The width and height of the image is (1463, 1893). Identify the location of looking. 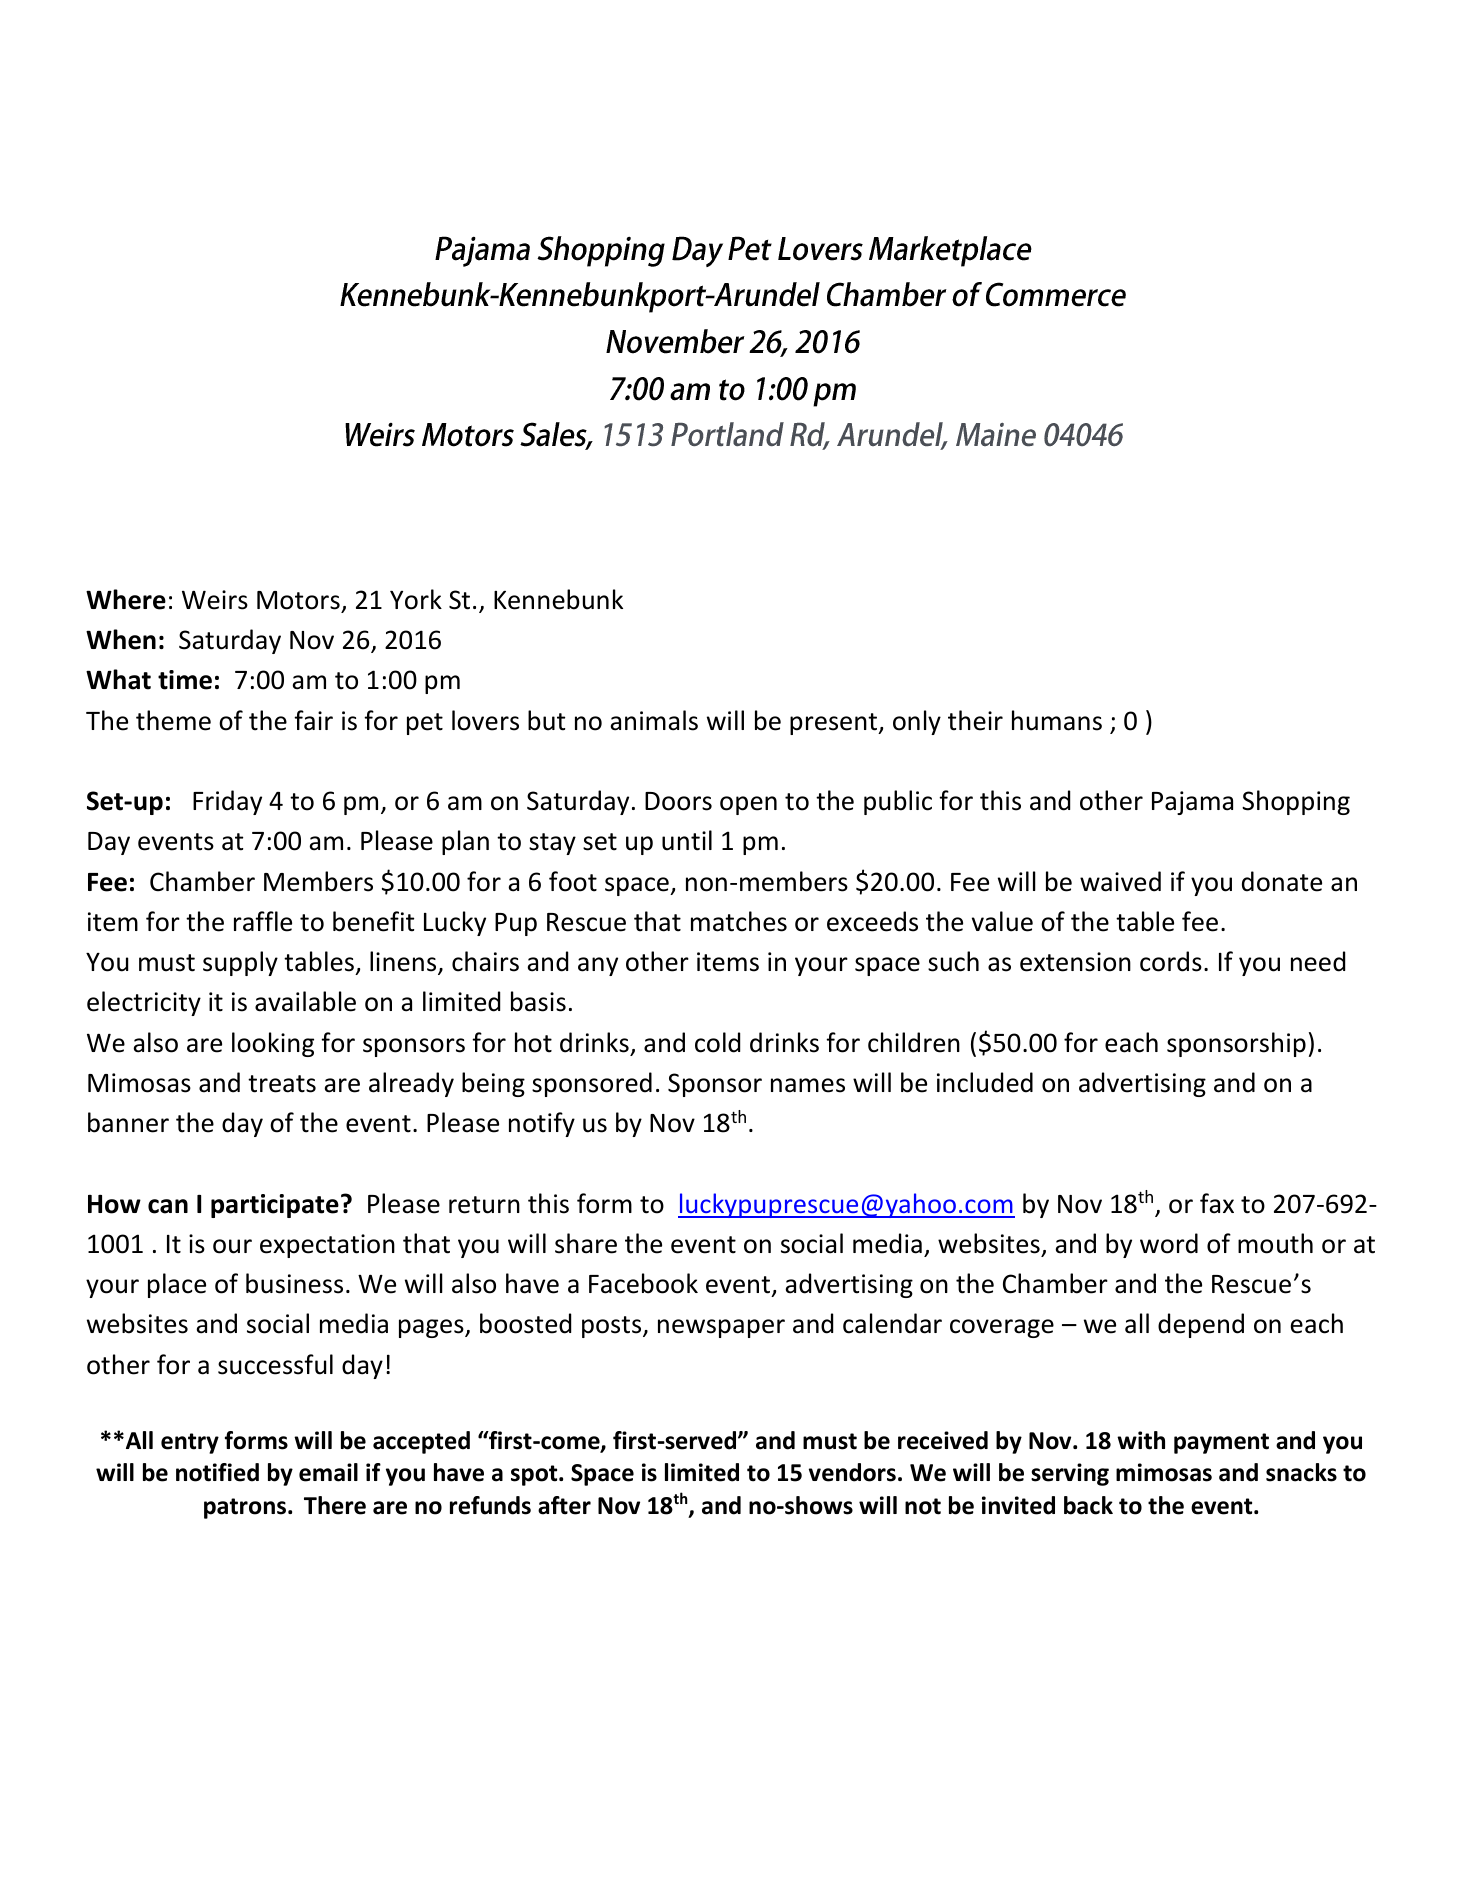
(273, 1044).
